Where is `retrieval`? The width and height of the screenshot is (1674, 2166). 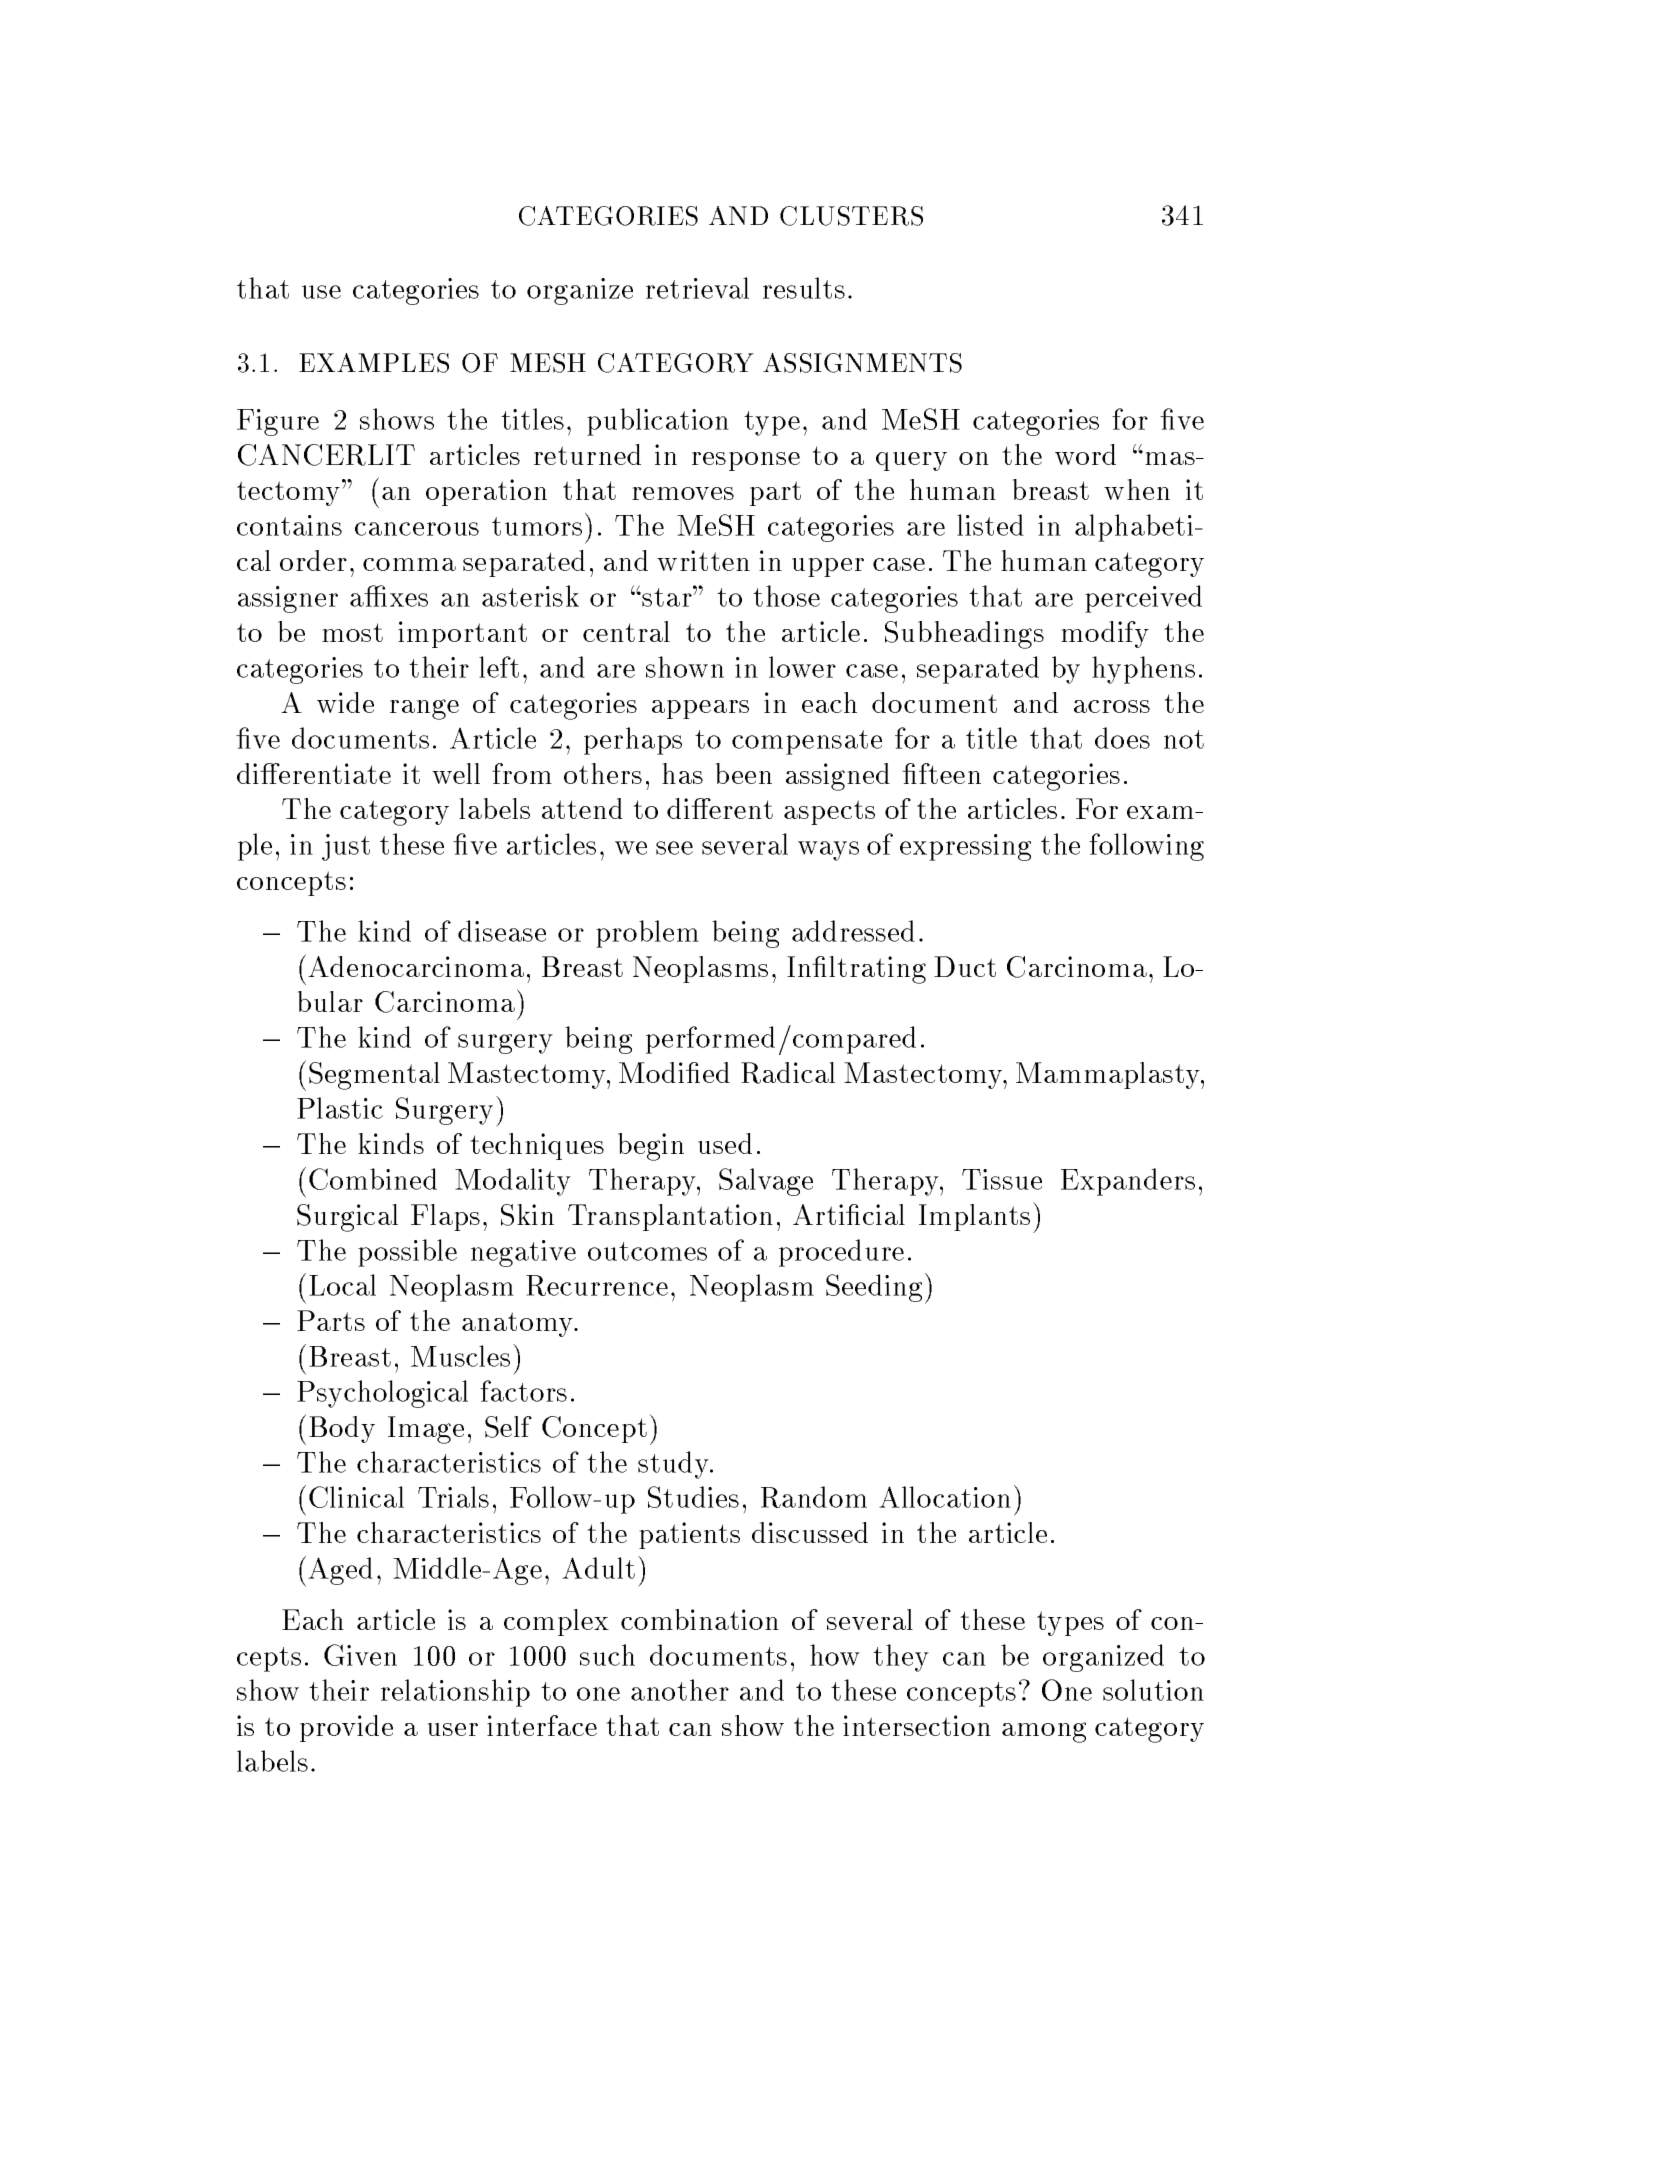
retrieval is located at coordinates (697, 288).
